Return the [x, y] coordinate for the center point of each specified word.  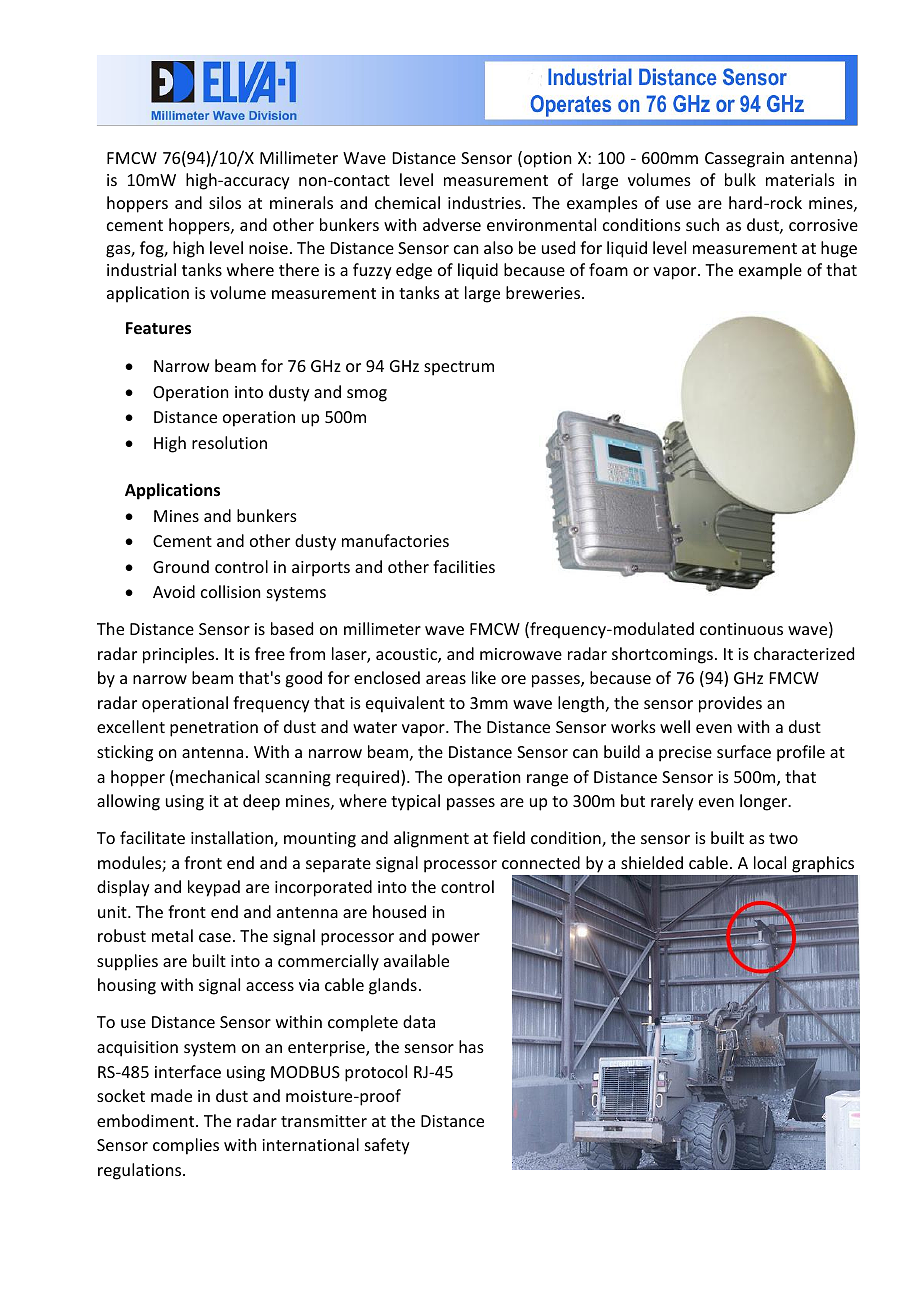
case [215, 937]
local [770, 862]
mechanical [217, 776]
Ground [181, 566]
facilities [464, 566]
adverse [452, 224]
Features [158, 328]
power [456, 939]
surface [744, 751]
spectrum [459, 368]
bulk [740, 179]
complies [186, 1146]
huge [839, 249]
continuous [741, 629]
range [547, 780]
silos [225, 202]
